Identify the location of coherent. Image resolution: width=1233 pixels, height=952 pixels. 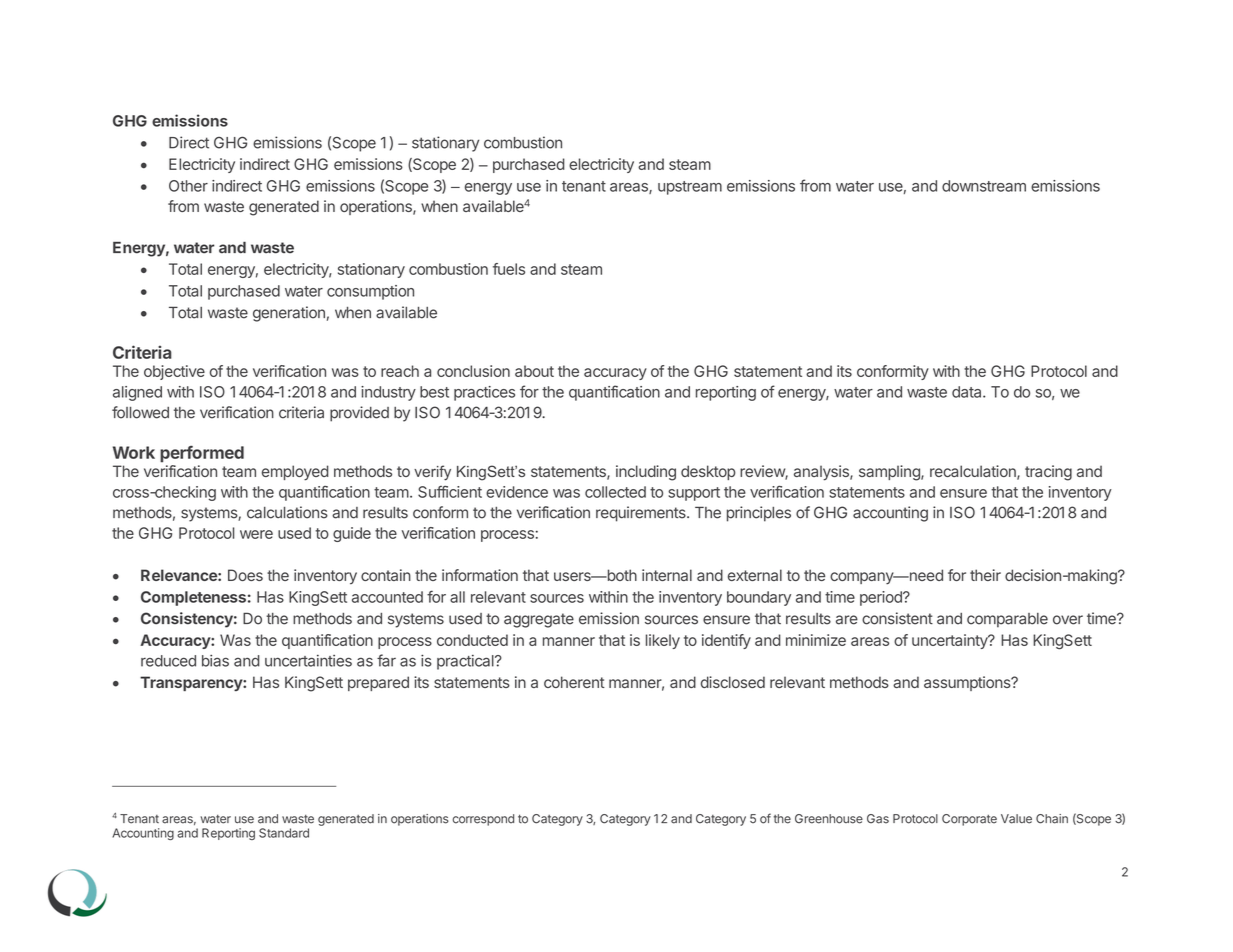
(574, 682).
